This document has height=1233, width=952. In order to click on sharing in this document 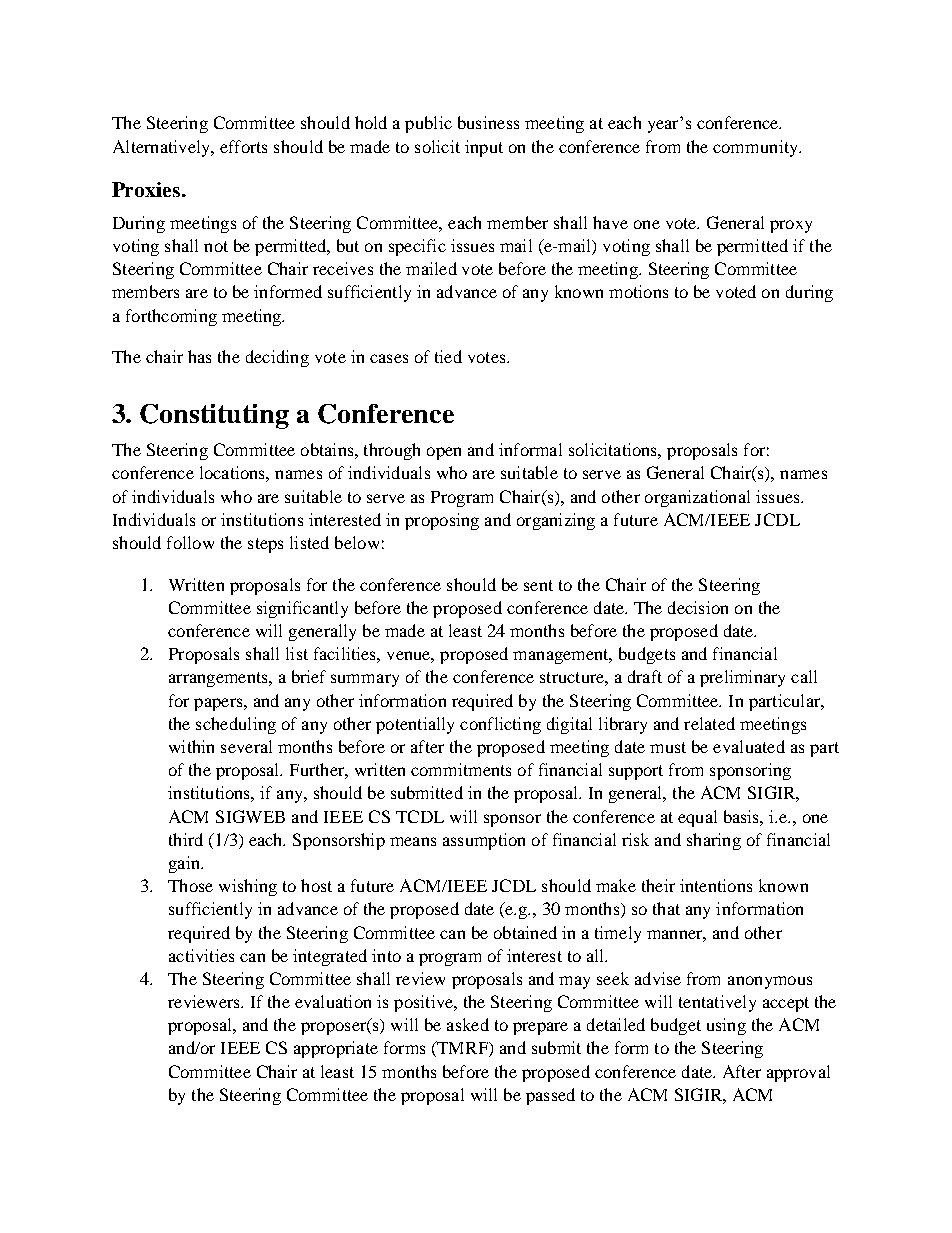, I will do `click(714, 841)`.
